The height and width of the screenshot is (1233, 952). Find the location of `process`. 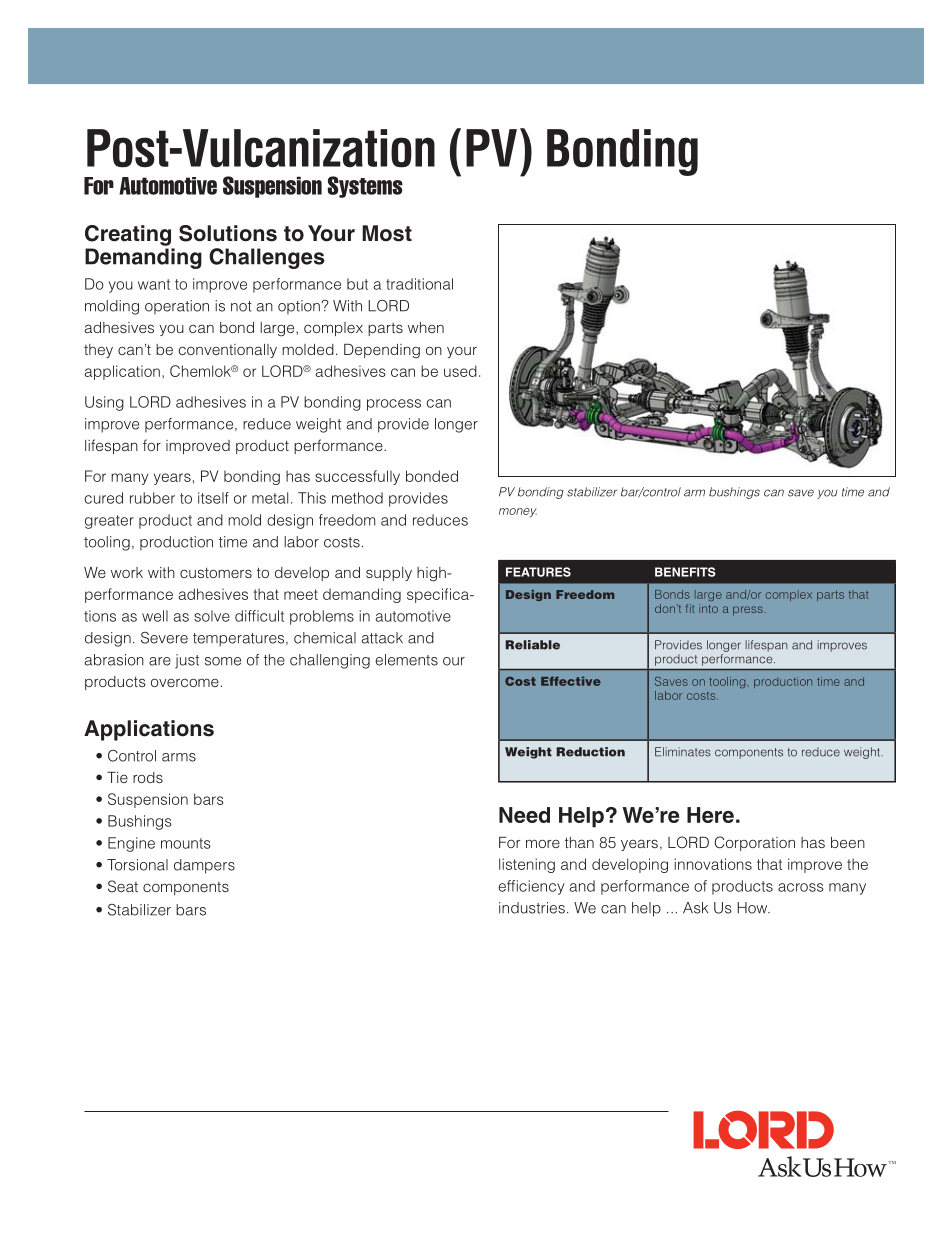

process is located at coordinates (394, 405).
